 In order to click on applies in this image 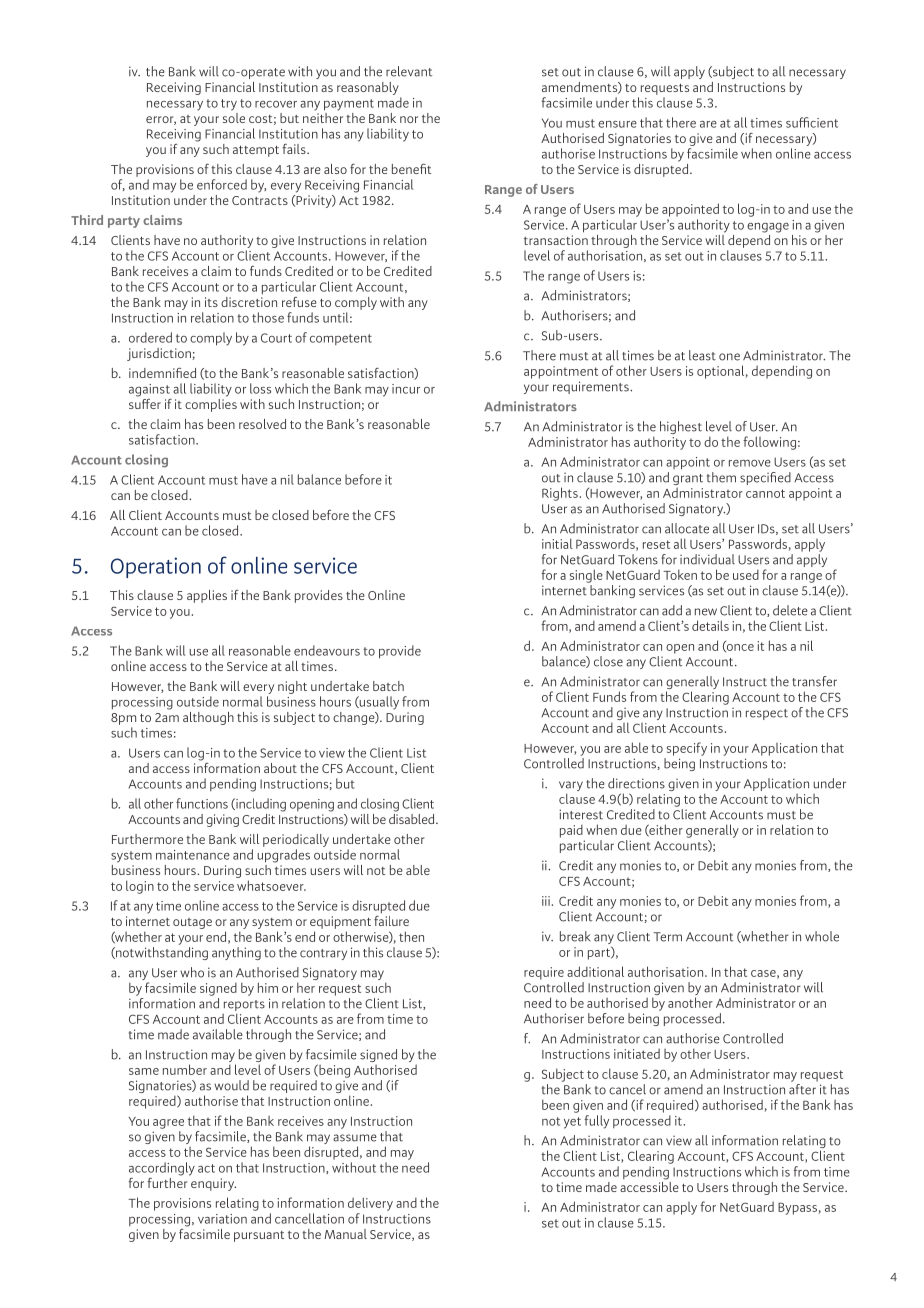, I will do `click(207, 596)`.
